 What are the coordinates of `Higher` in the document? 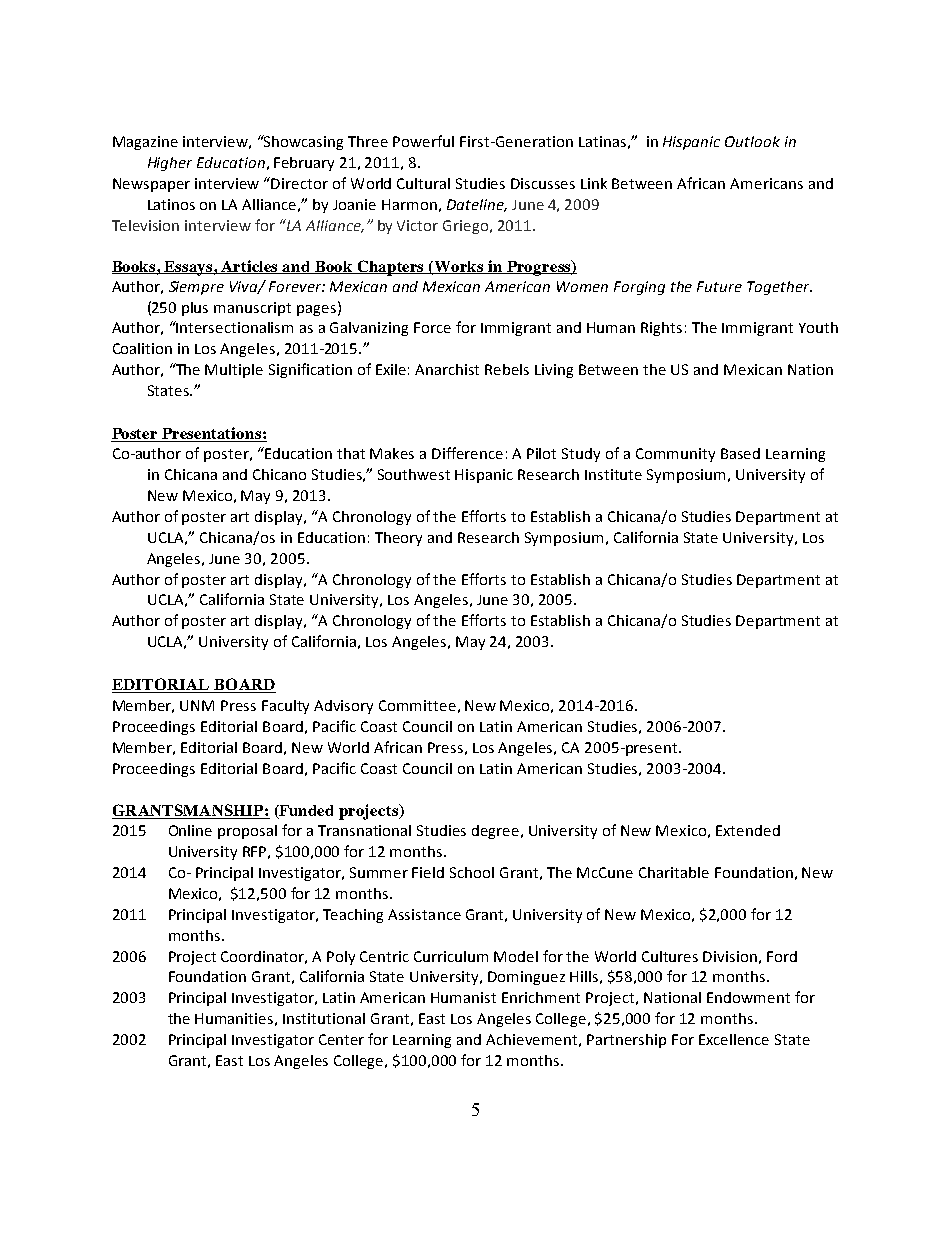 It's located at (170, 164).
